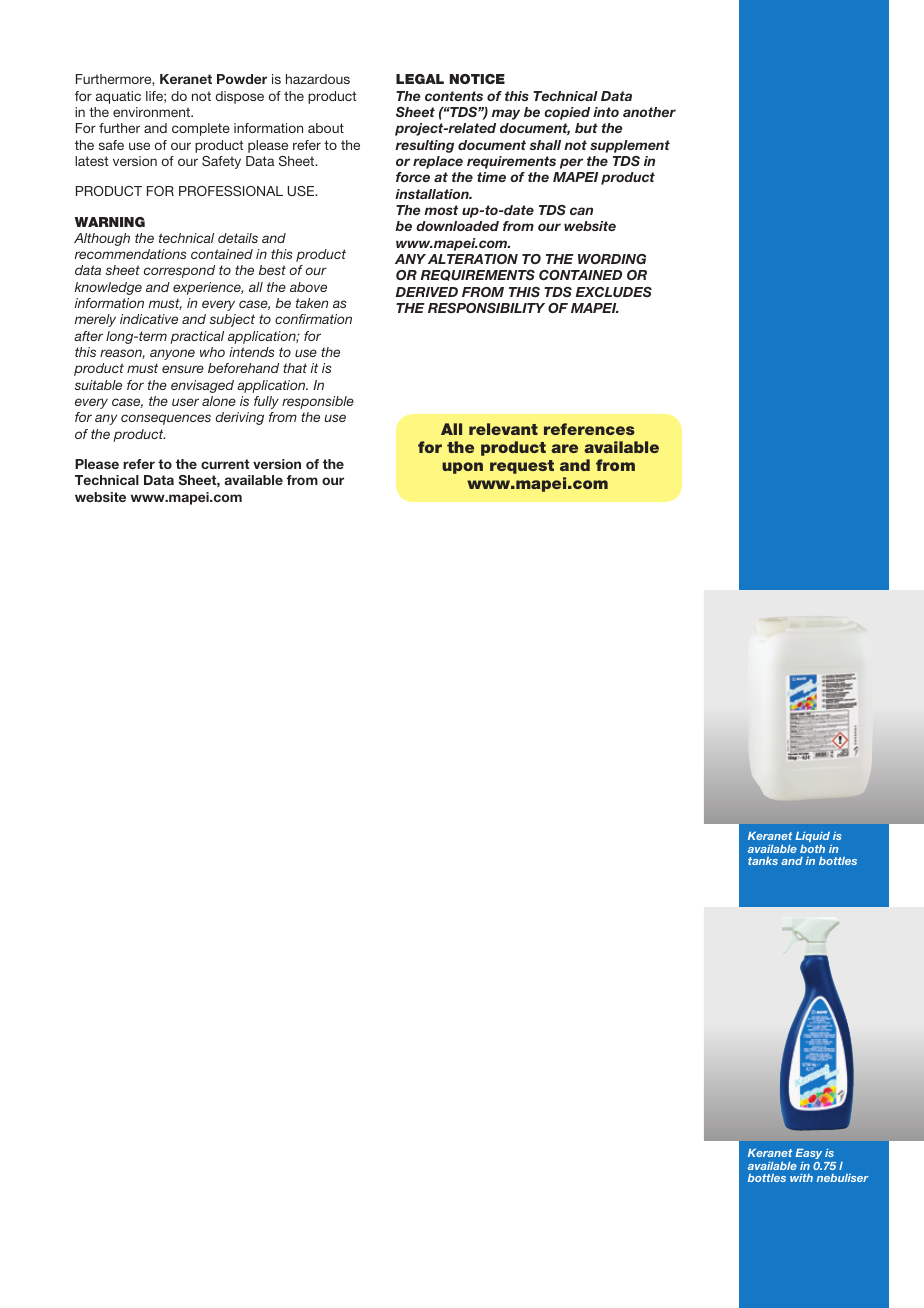 Image resolution: width=924 pixels, height=1308 pixels. What do you see at coordinates (462, 468) in the document?
I see `upon` at bounding box center [462, 468].
